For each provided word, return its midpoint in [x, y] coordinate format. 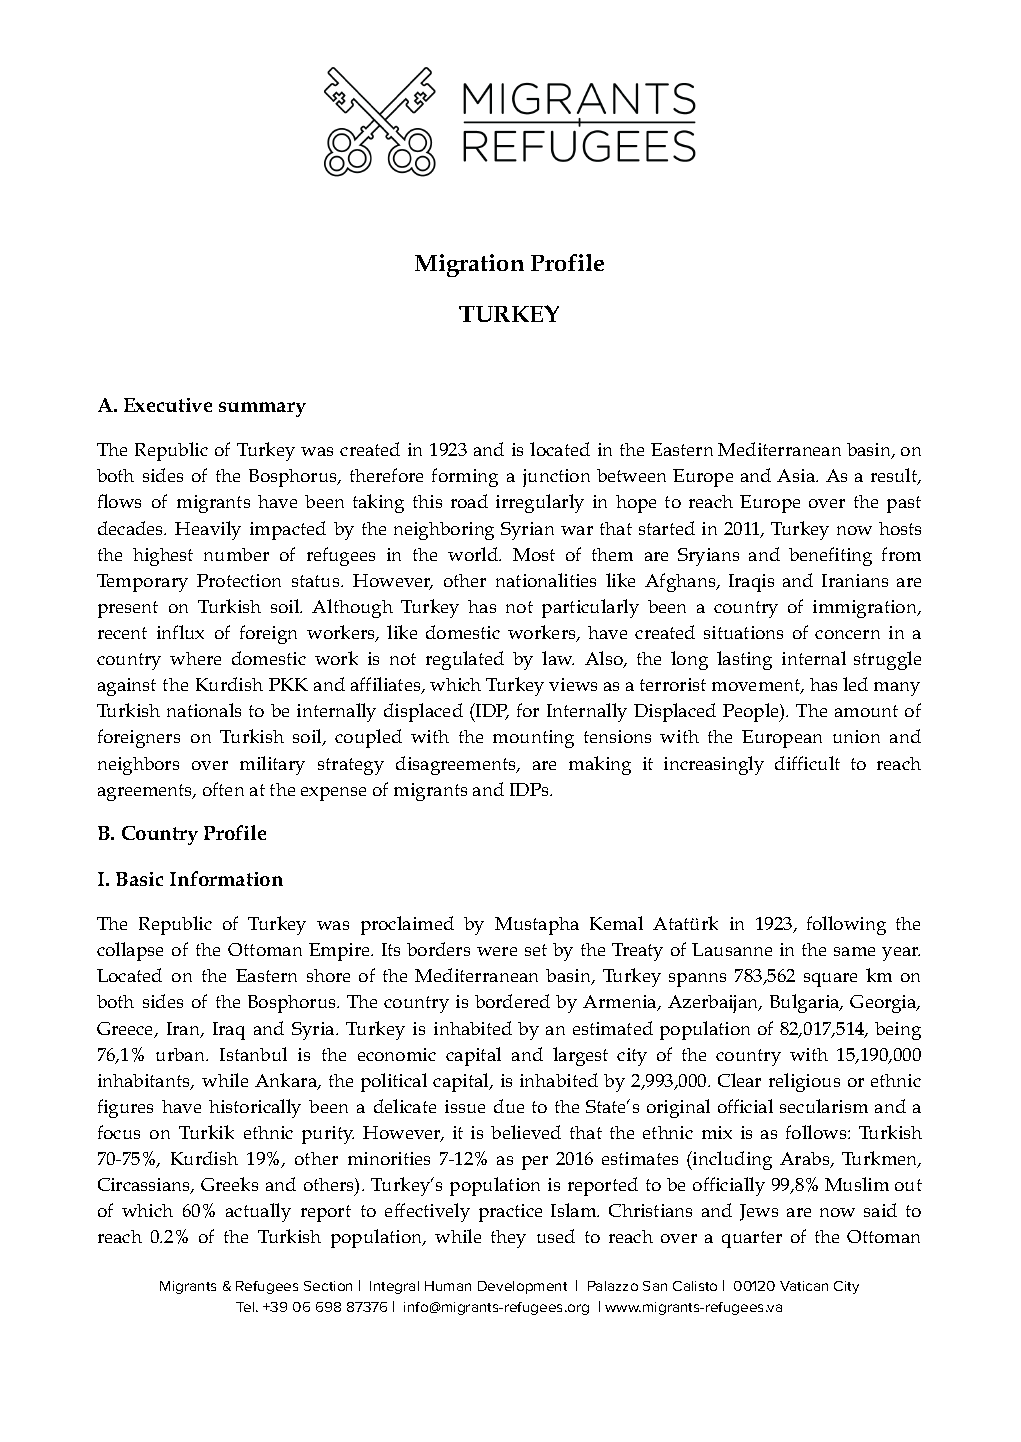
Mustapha [537, 926]
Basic [139, 879]
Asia [797, 475]
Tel [246, 1307]
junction [556, 478]
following [846, 925]
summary [262, 409]
